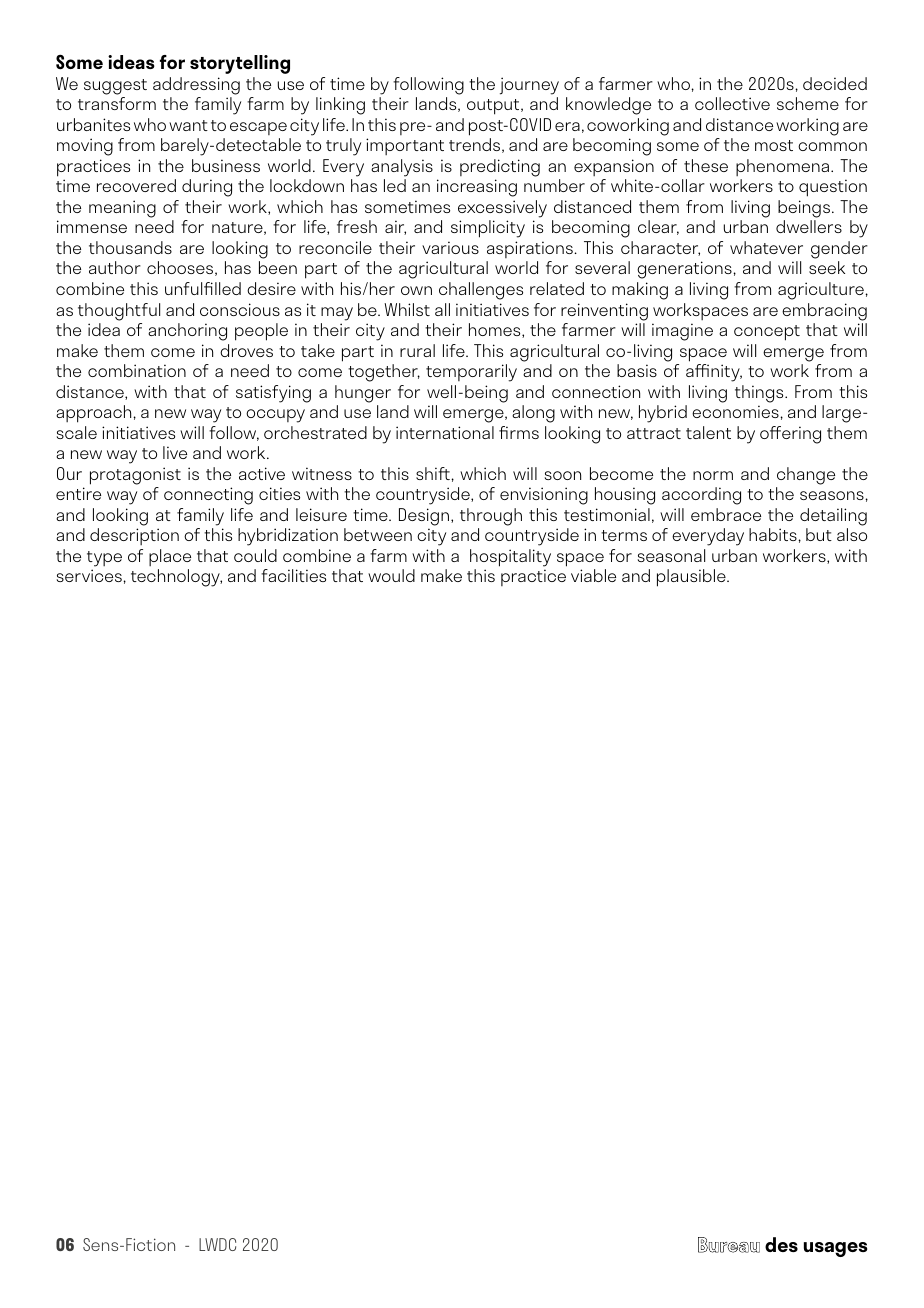 The image size is (924, 1308). What do you see at coordinates (732, 103) in the screenshot?
I see `collective` at bounding box center [732, 103].
